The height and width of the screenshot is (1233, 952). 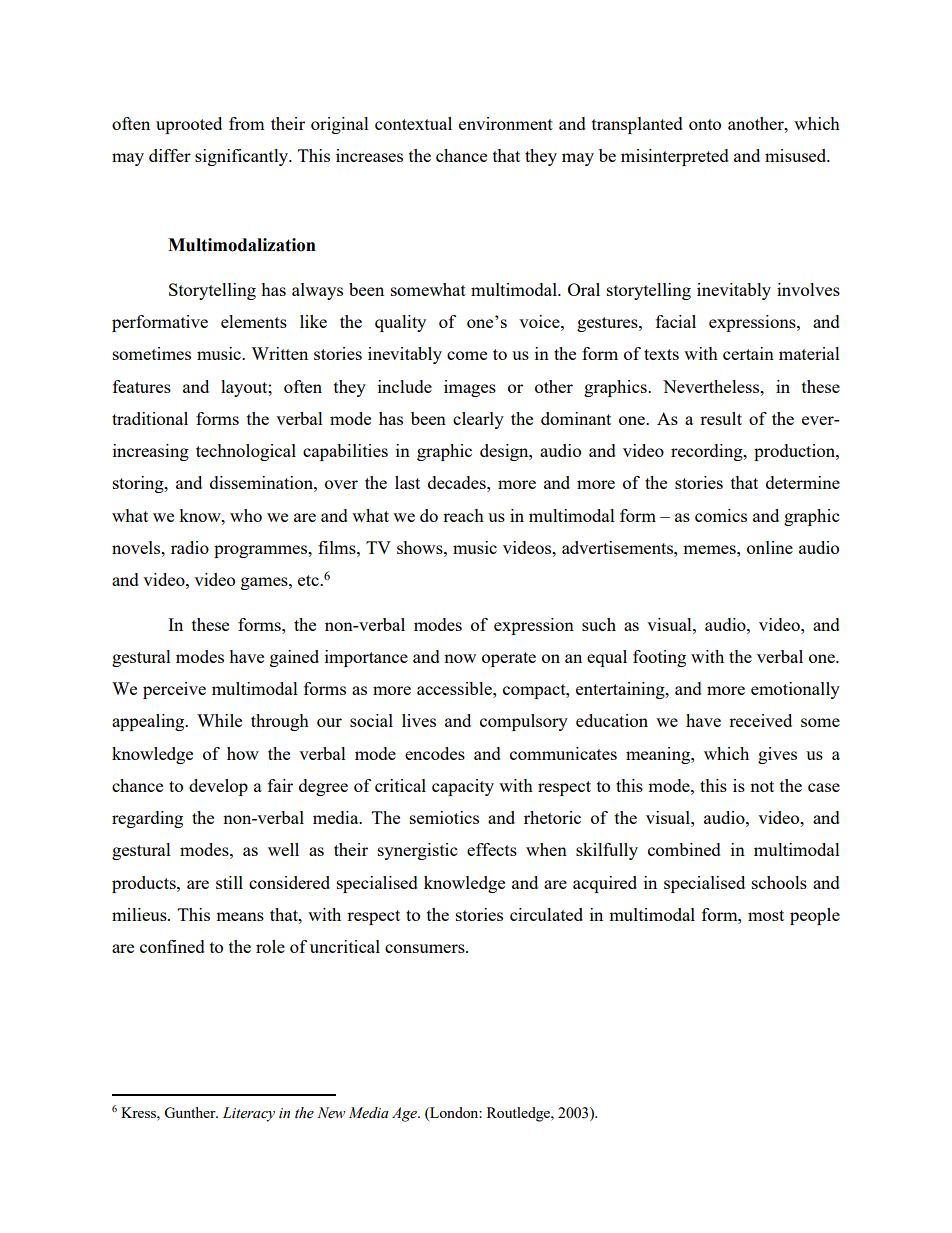 What do you see at coordinates (766, 915) in the screenshot?
I see `most` at bounding box center [766, 915].
